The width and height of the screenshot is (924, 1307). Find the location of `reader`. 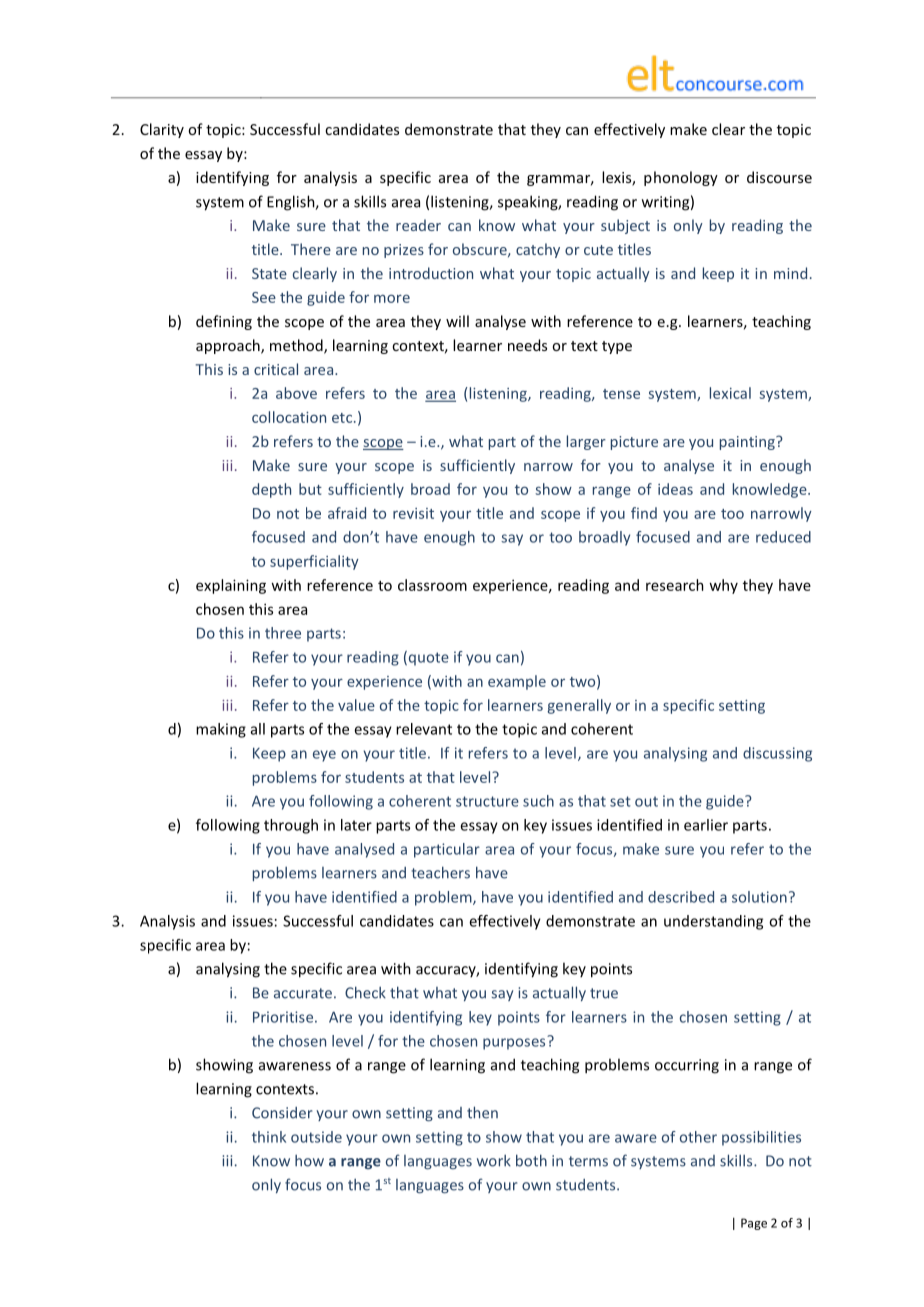

reader is located at coordinates (418, 225).
